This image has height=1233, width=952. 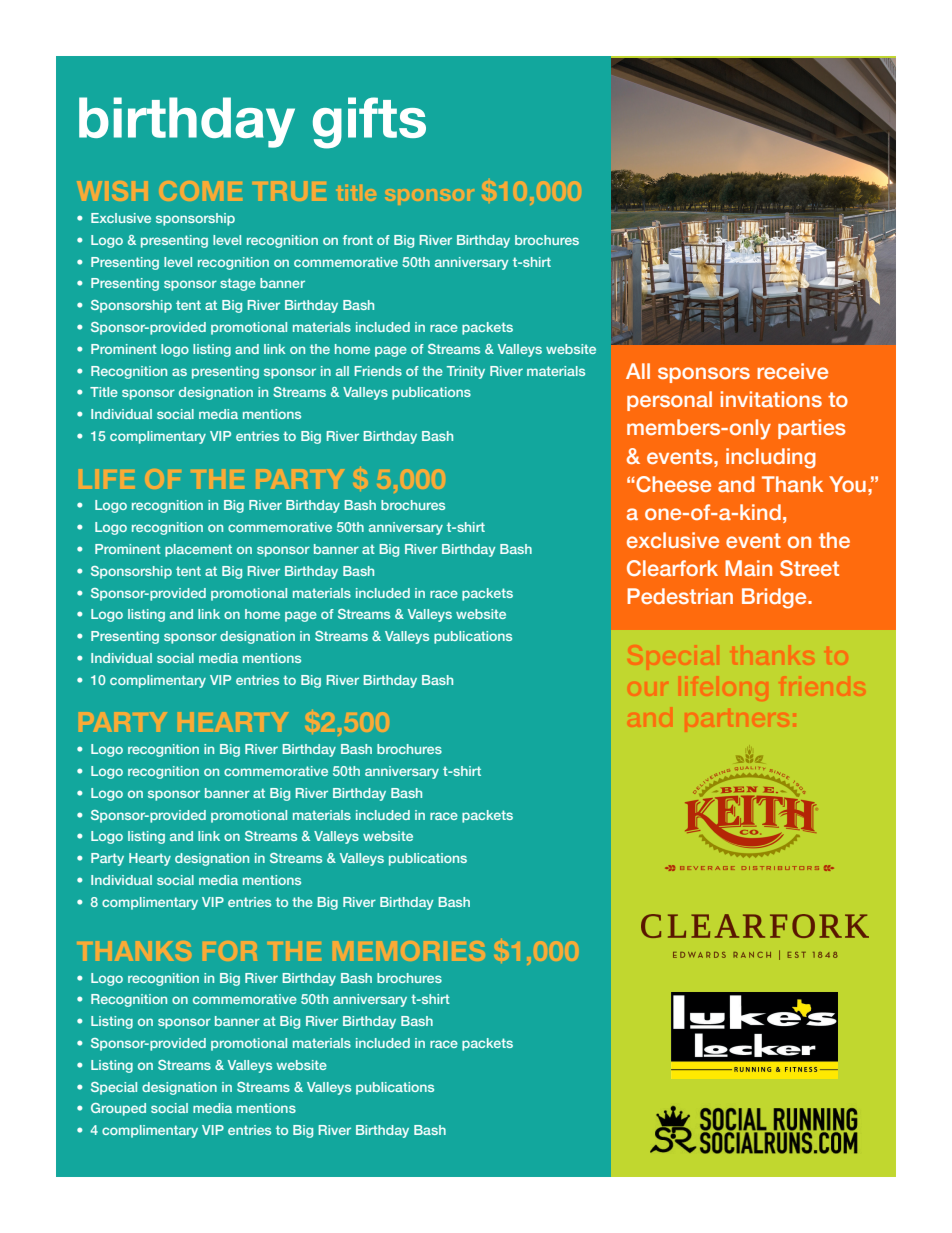 What do you see at coordinates (118, 1109) in the image?
I see `Grouped` at bounding box center [118, 1109].
